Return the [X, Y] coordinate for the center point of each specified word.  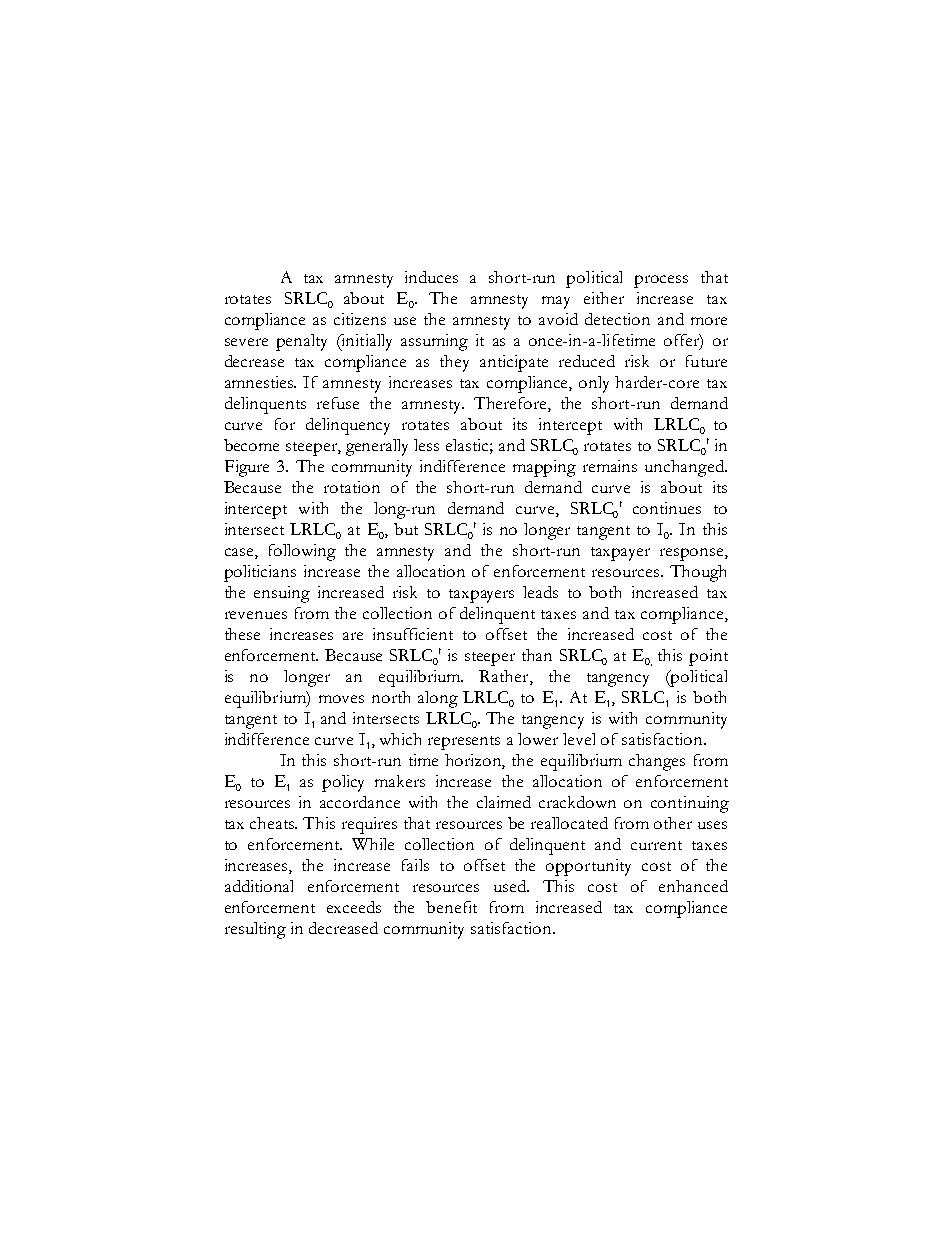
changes [657, 762]
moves [341, 699]
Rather [505, 677]
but [406, 529]
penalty [301, 342]
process [661, 281]
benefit [451, 907]
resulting [255, 930]
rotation [352, 487]
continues [667, 508]
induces [431, 277]
